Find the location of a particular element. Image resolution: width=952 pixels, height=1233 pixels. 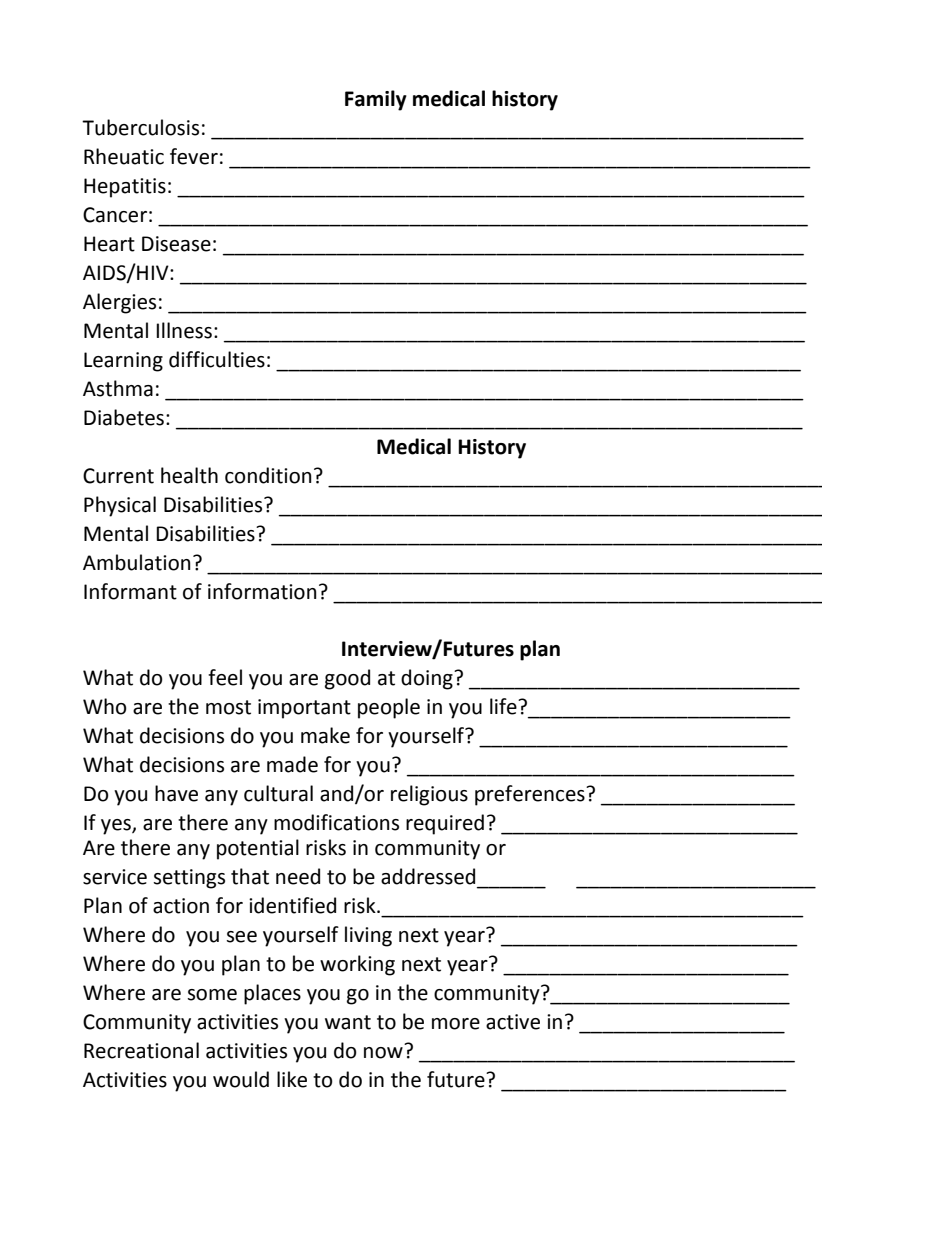

Recreational is located at coordinates (141, 1050).
